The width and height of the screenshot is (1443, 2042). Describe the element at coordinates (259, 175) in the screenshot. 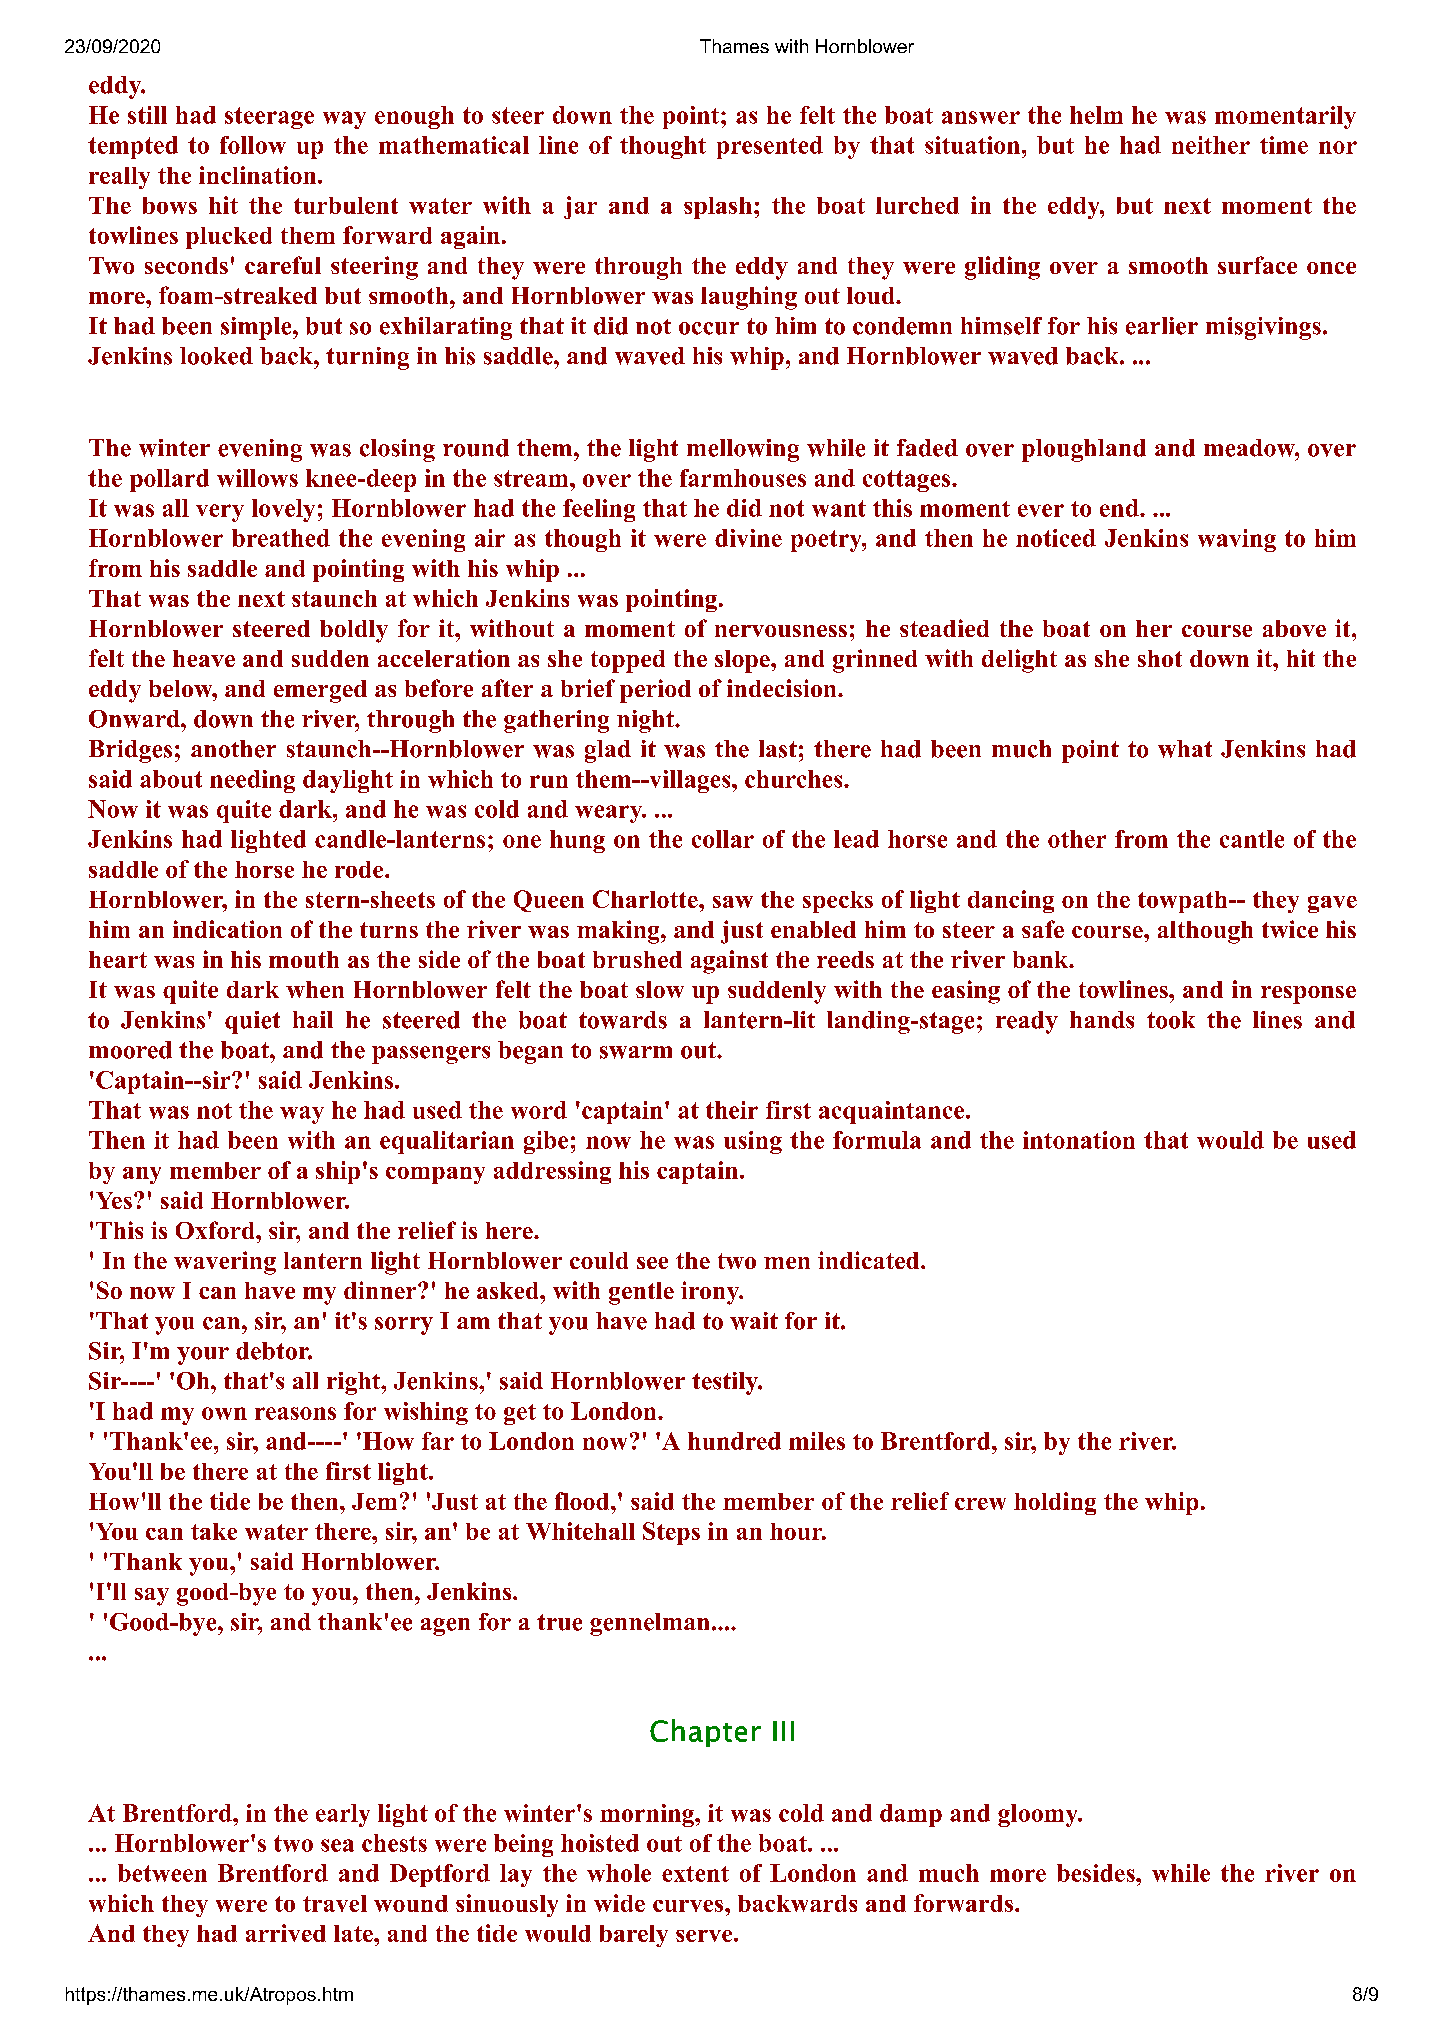

I see `inclination` at that location.
